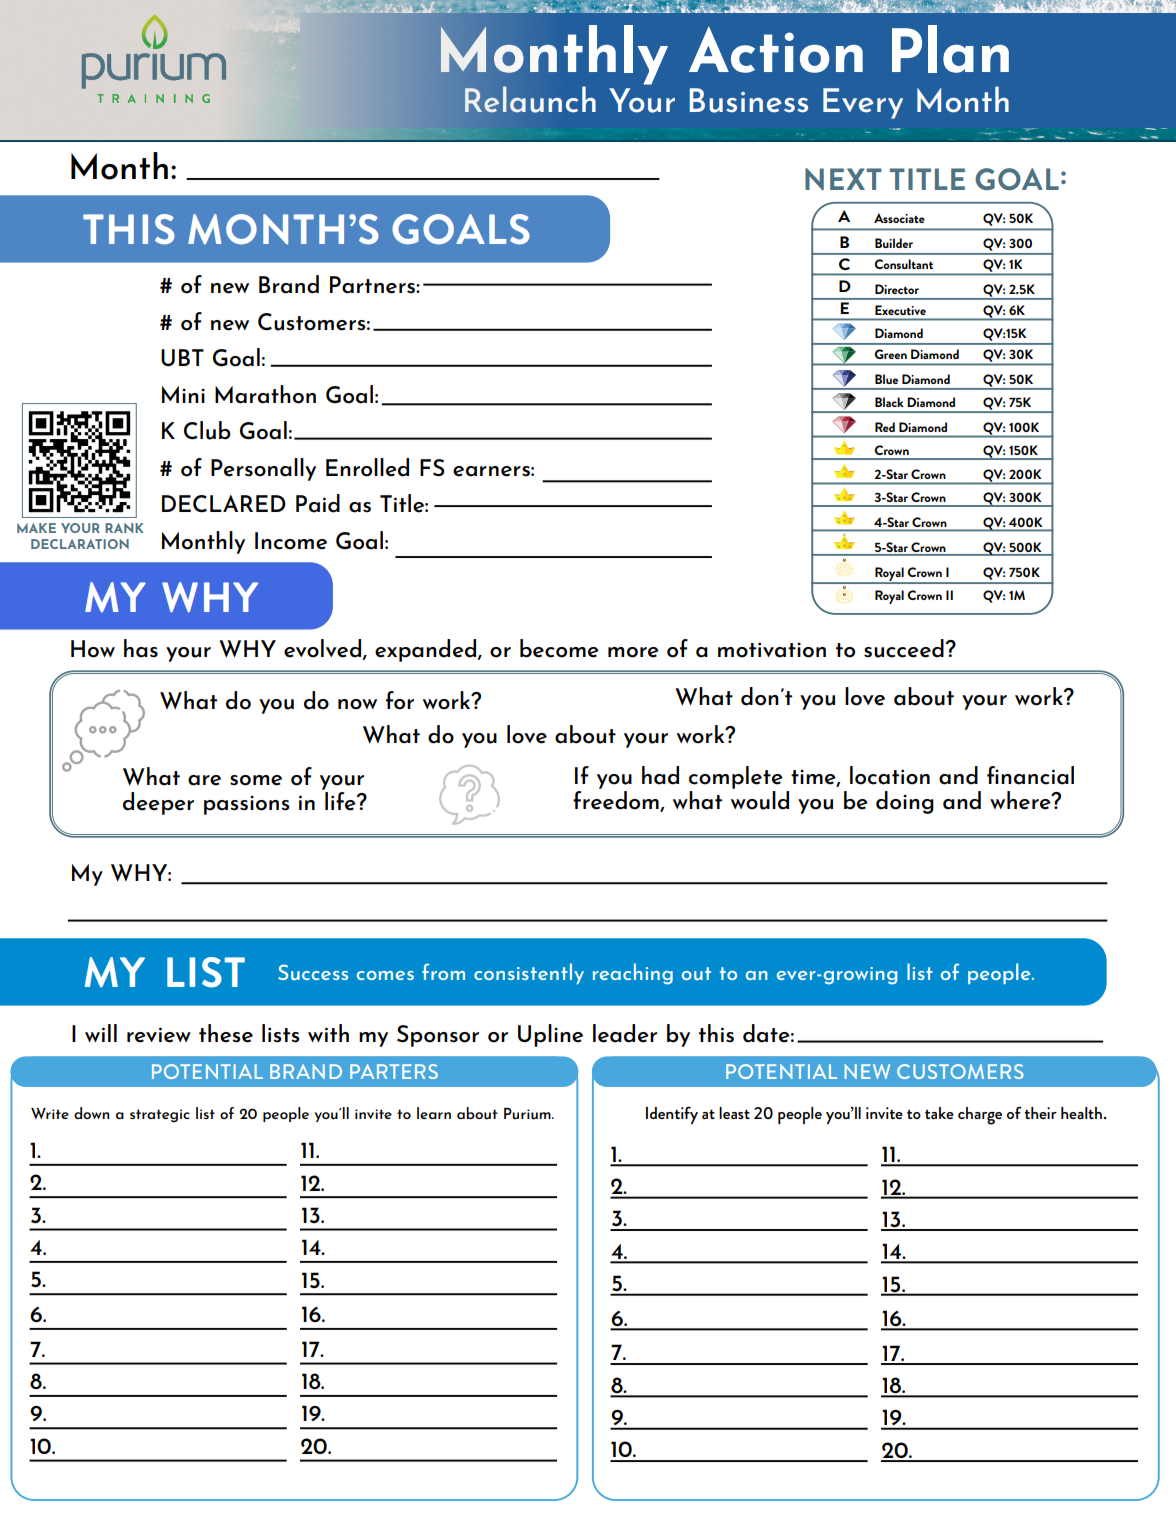 This screenshot has width=1176, height=1522. What do you see at coordinates (950, 49) in the screenshot?
I see `Plan` at bounding box center [950, 49].
